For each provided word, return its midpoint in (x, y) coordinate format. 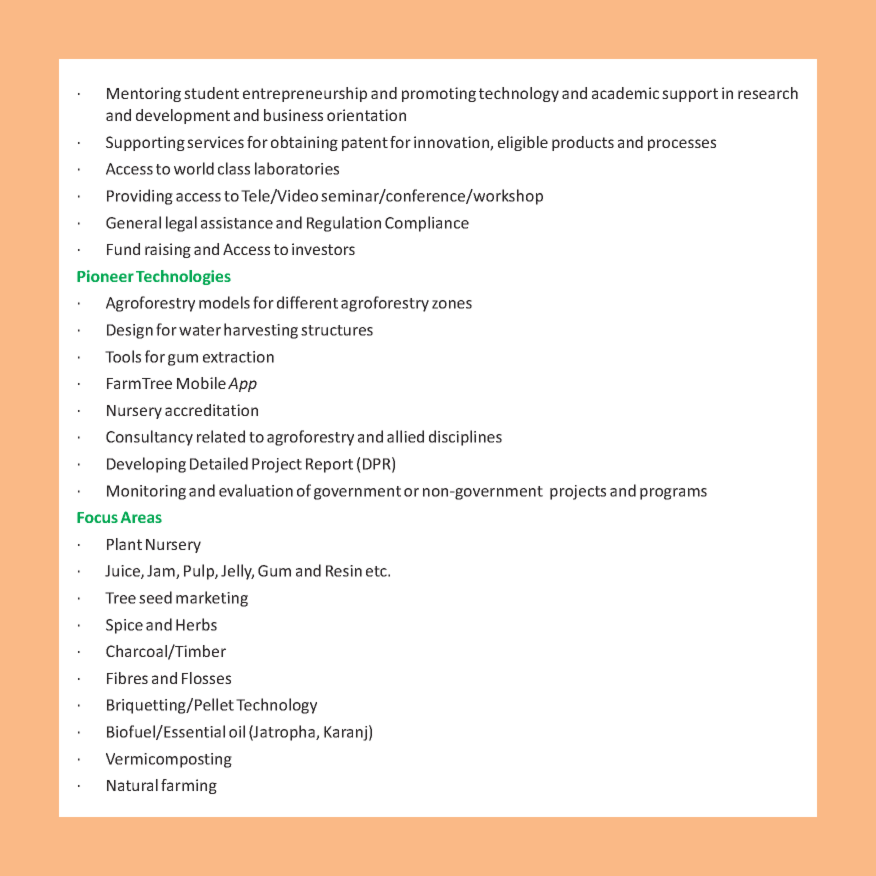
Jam (162, 572)
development (183, 116)
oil (237, 731)
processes (682, 145)
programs (673, 494)
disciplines (465, 438)
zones (452, 304)
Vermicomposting (169, 760)
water (200, 330)
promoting (439, 94)
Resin (344, 571)
